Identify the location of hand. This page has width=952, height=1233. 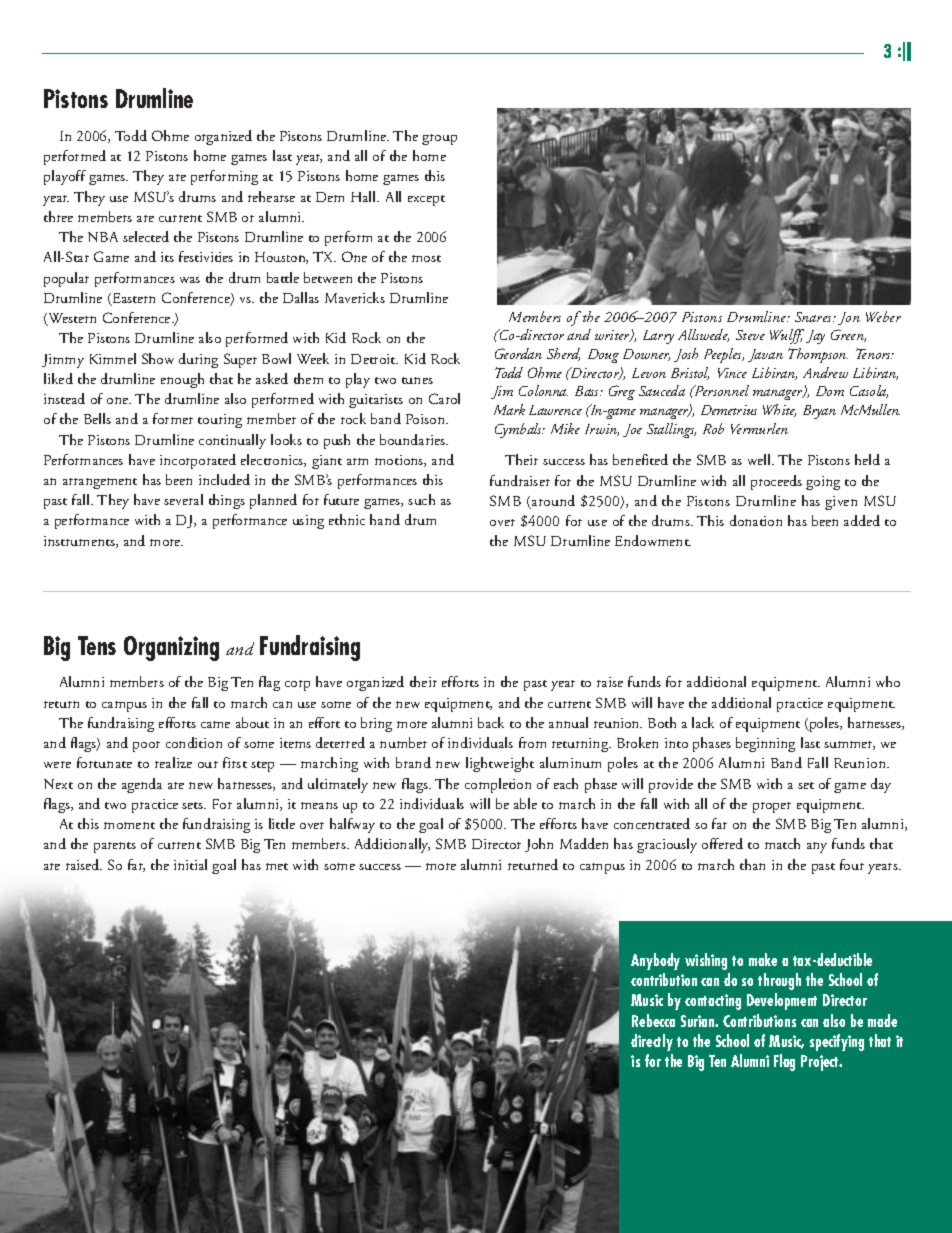
(385, 519).
